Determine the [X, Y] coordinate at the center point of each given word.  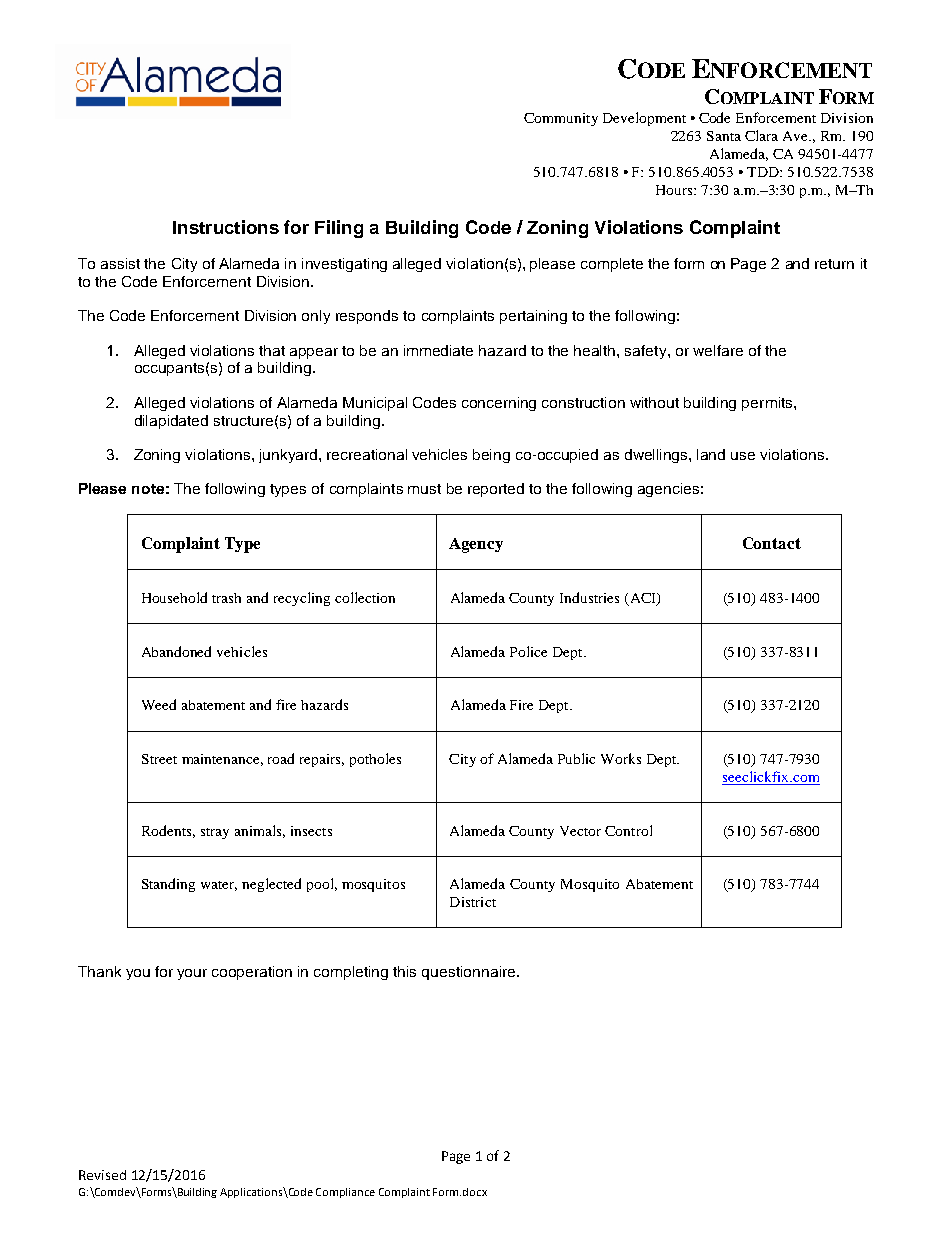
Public [576, 758]
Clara [761, 135]
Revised [102, 1175]
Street [159, 759]
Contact [772, 543]
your [192, 974]
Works [621, 758]
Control [628, 830]
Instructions [226, 227]
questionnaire [470, 973]
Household [174, 597]
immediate [438, 350]
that [272, 350]
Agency [476, 545]
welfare [718, 350]
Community [561, 119]
